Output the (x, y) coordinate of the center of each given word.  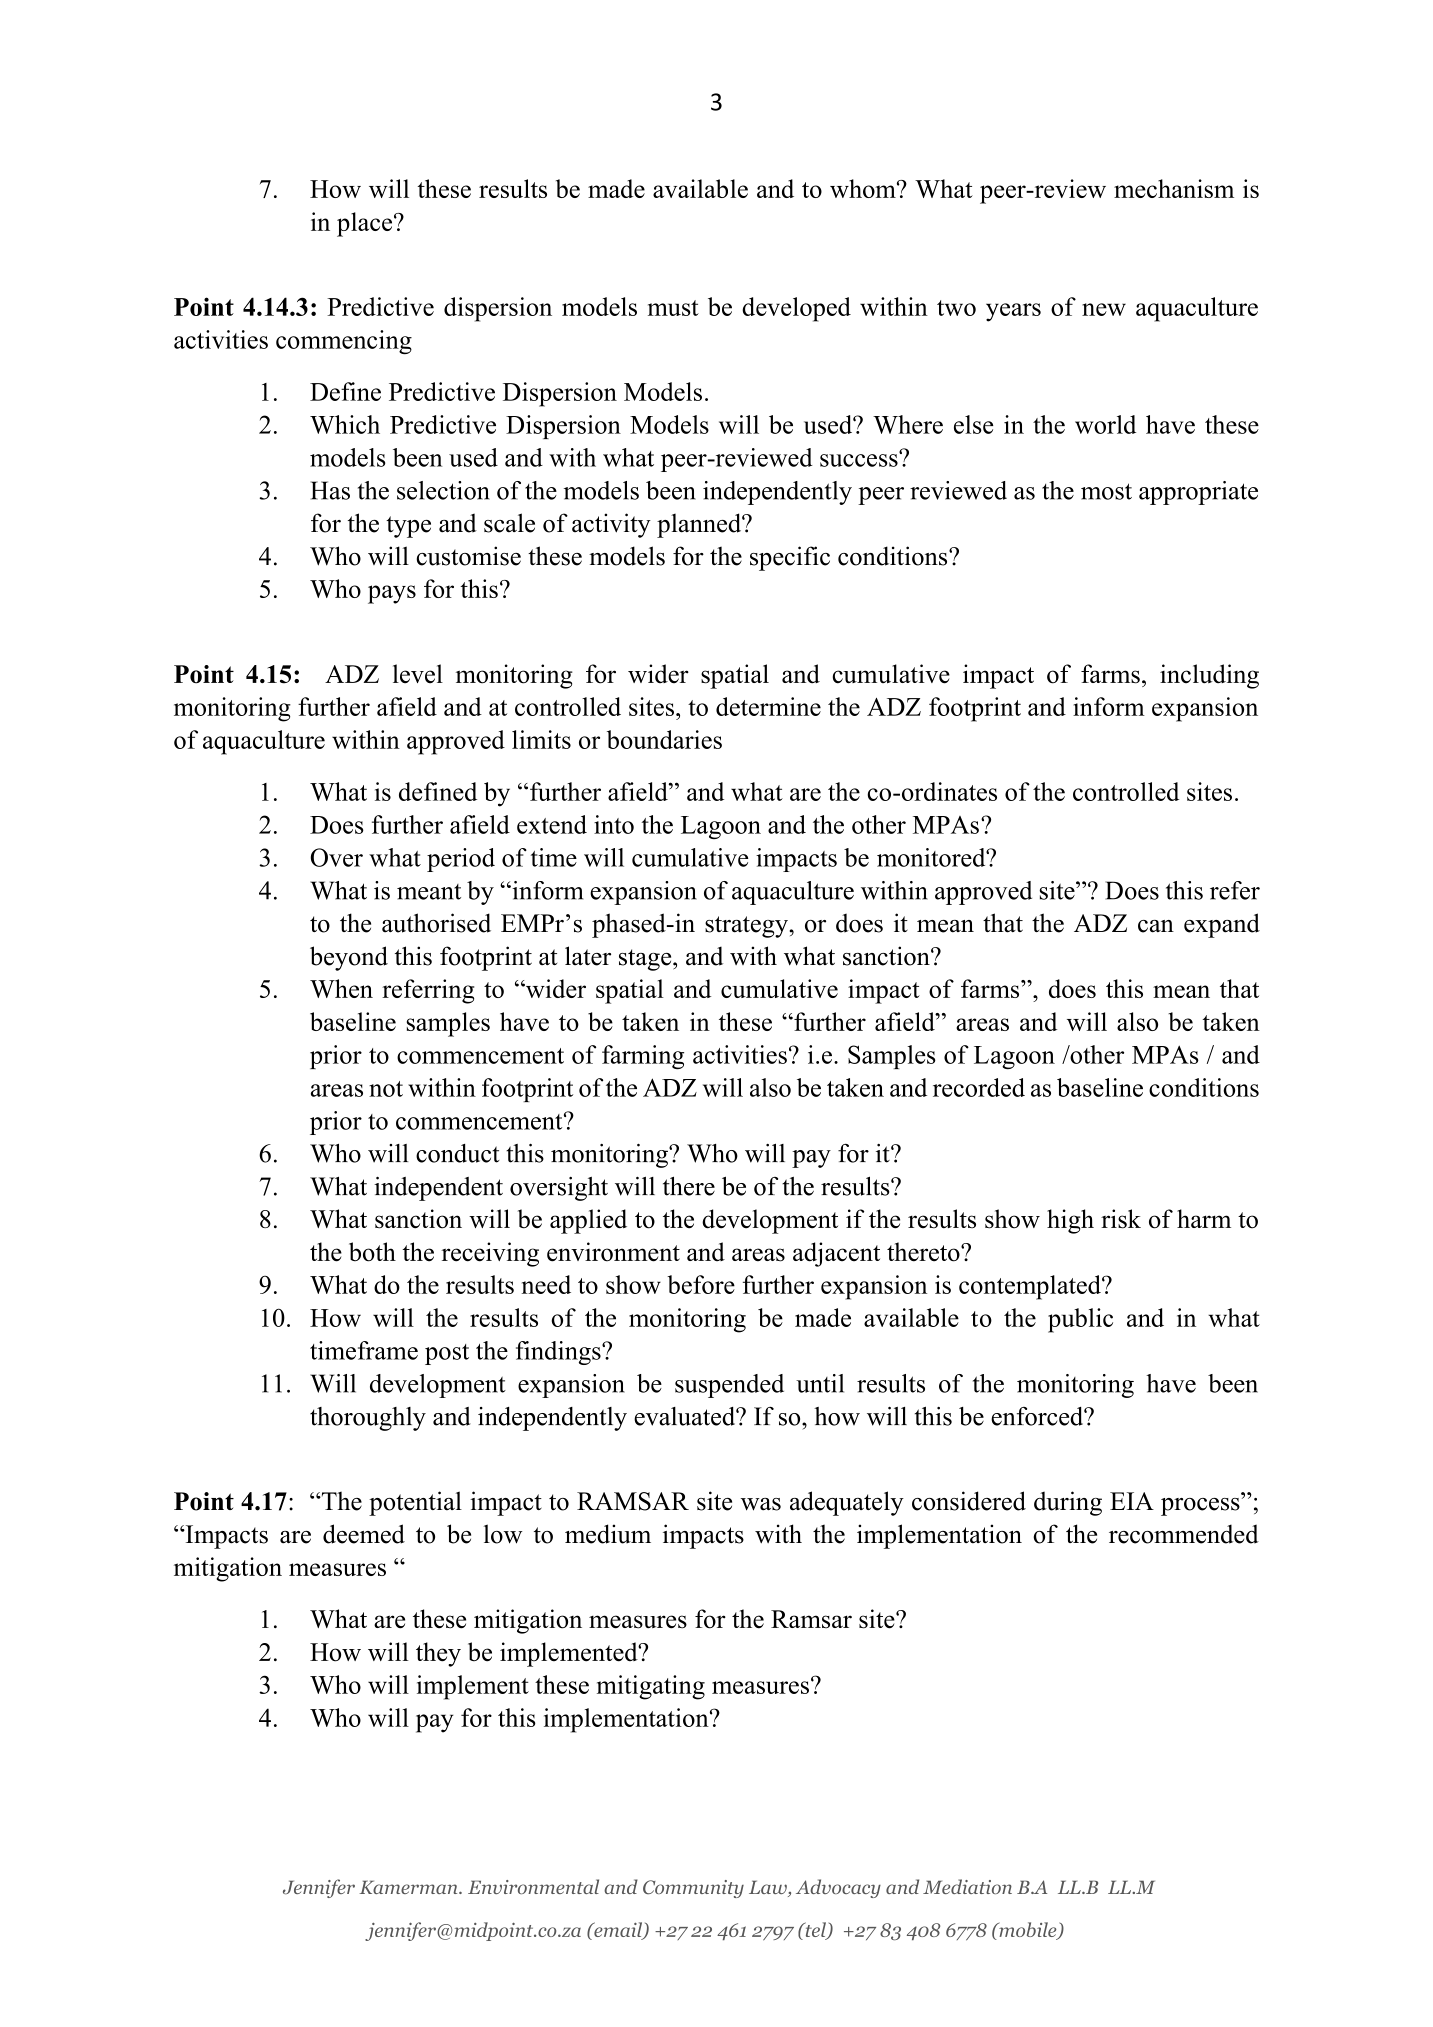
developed (796, 309)
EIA (1132, 1501)
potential (415, 1503)
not (386, 1089)
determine (768, 706)
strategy (747, 927)
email (618, 1931)
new (1104, 309)
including (1209, 676)
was (761, 1504)
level (418, 674)
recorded (979, 1087)
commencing (344, 342)
